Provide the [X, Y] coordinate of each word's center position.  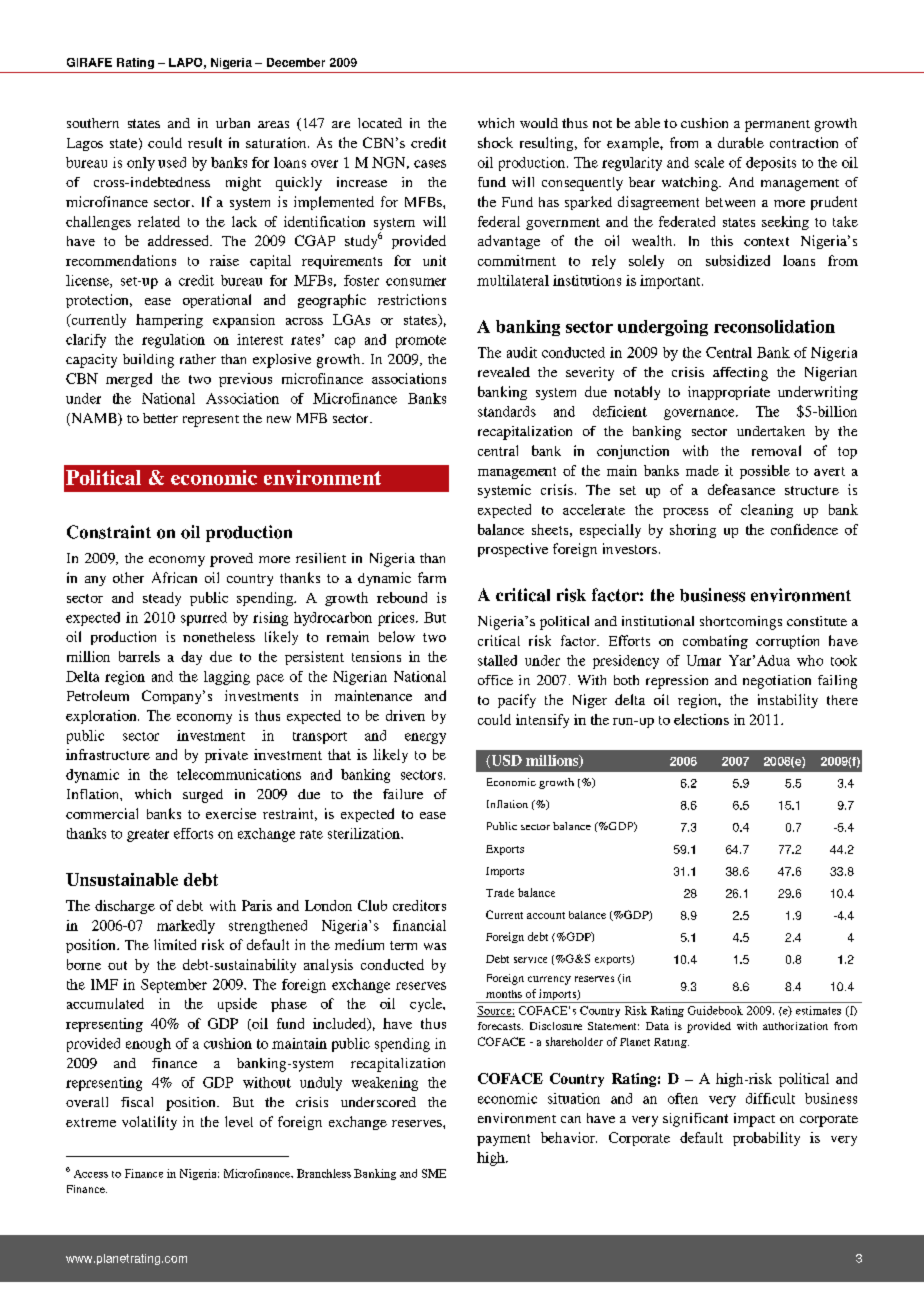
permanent [777, 126]
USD [505, 761]
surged [203, 796]
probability [766, 1139]
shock [495, 142]
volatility [149, 1123]
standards [507, 411]
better [160, 418]
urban [233, 123]
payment [503, 1140]
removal [776, 450]
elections [701, 719]
